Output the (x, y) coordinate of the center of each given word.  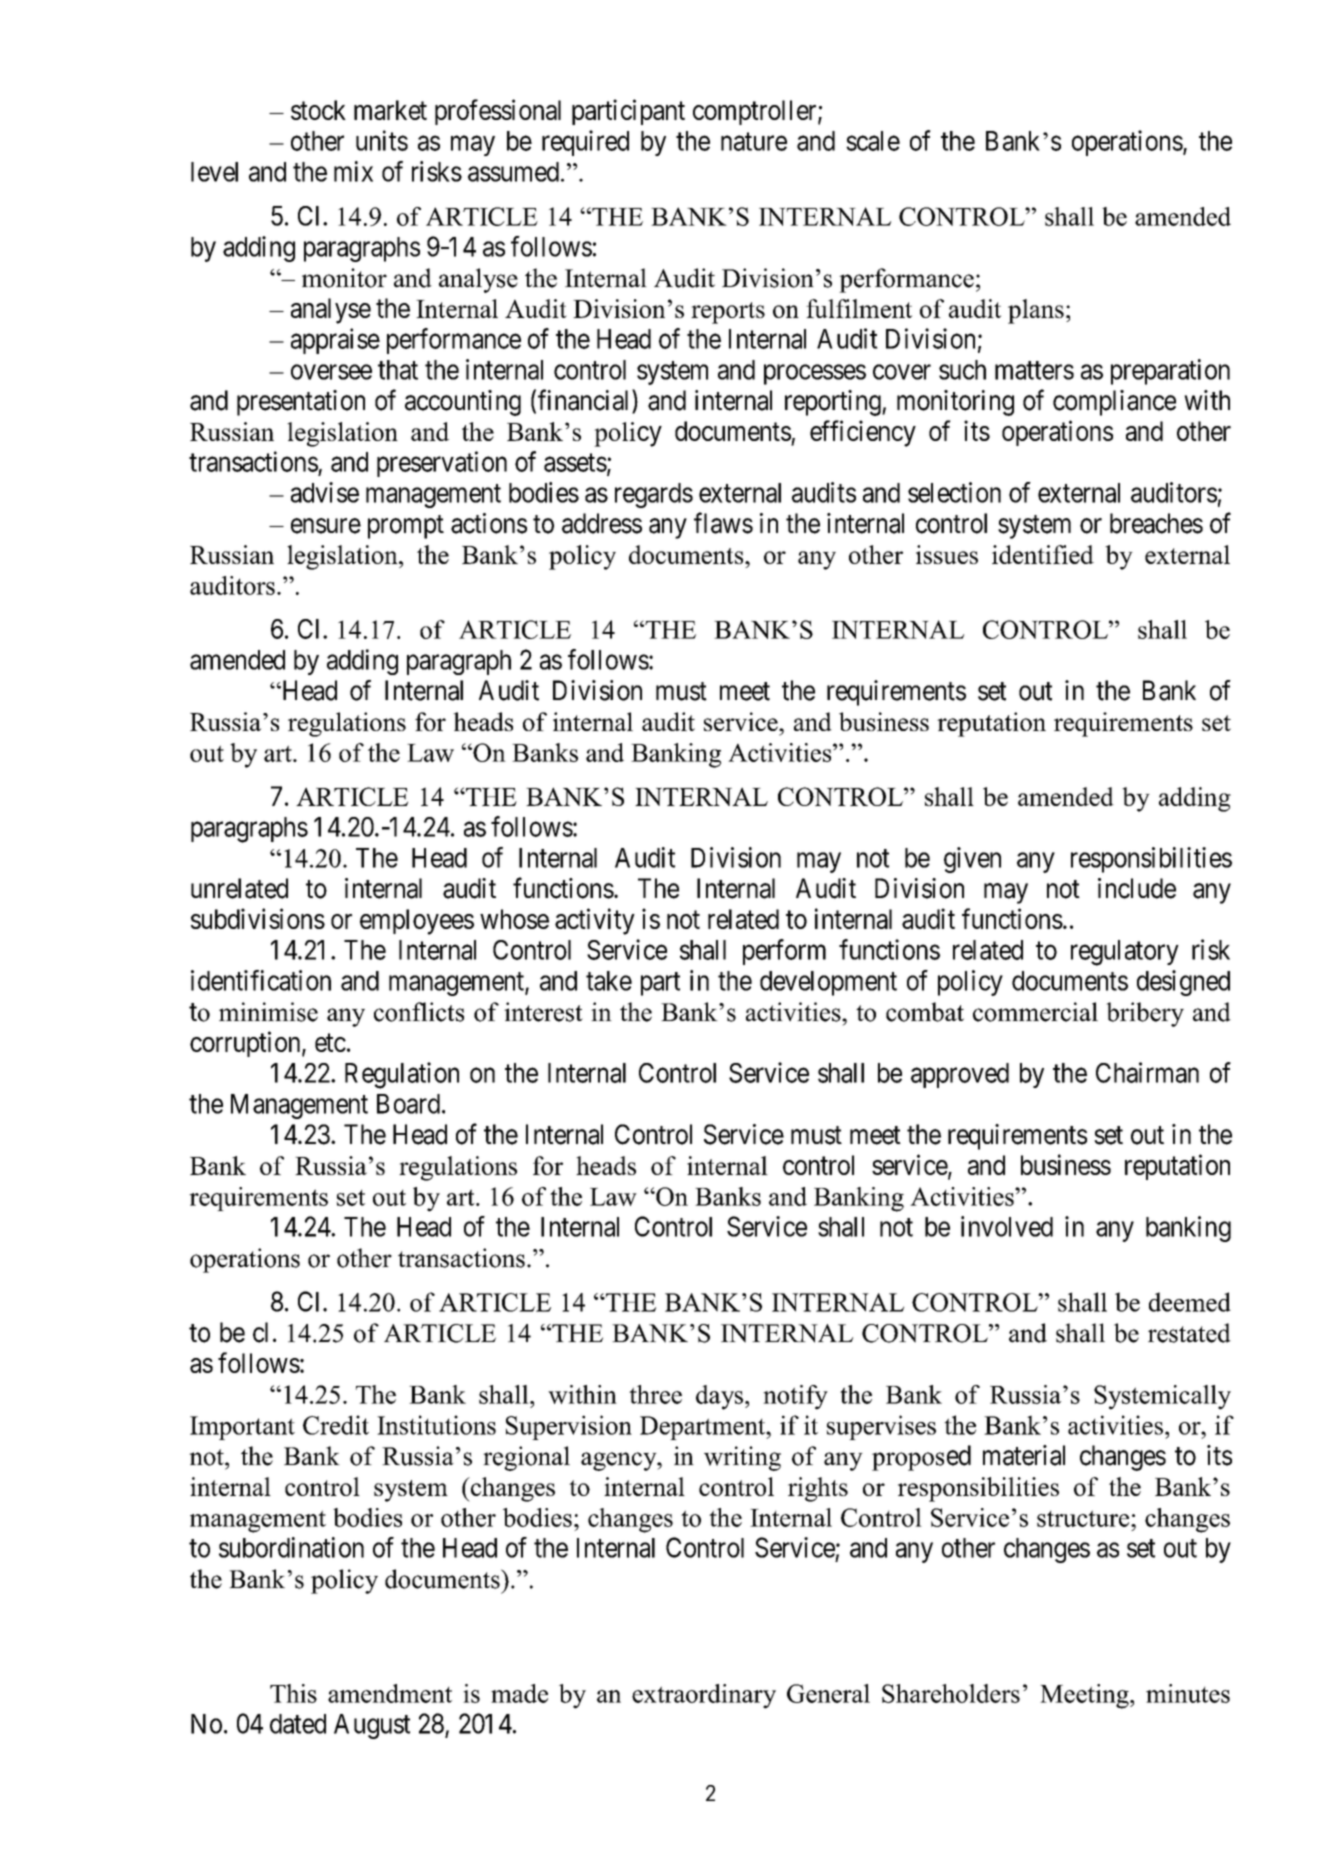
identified (1043, 554)
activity (595, 921)
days (719, 1397)
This (293, 1693)
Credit (336, 1425)
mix (353, 171)
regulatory (1125, 953)
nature (754, 142)
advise (325, 492)
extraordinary (704, 1696)
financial (585, 401)
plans (1036, 311)
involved (1007, 1226)
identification (261, 980)
